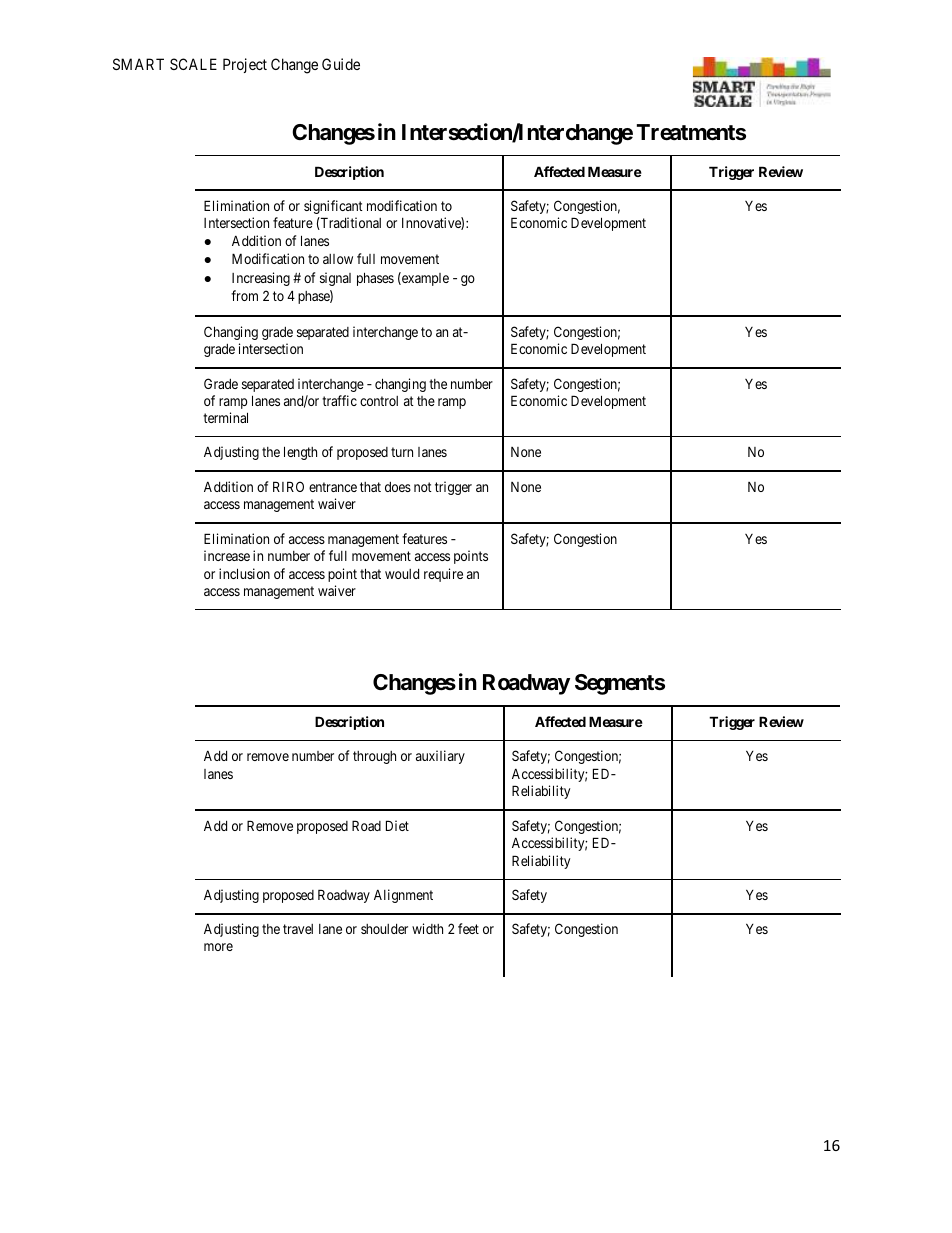  What do you see at coordinates (423, 487) in the screenshot?
I see `not` at bounding box center [423, 487].
